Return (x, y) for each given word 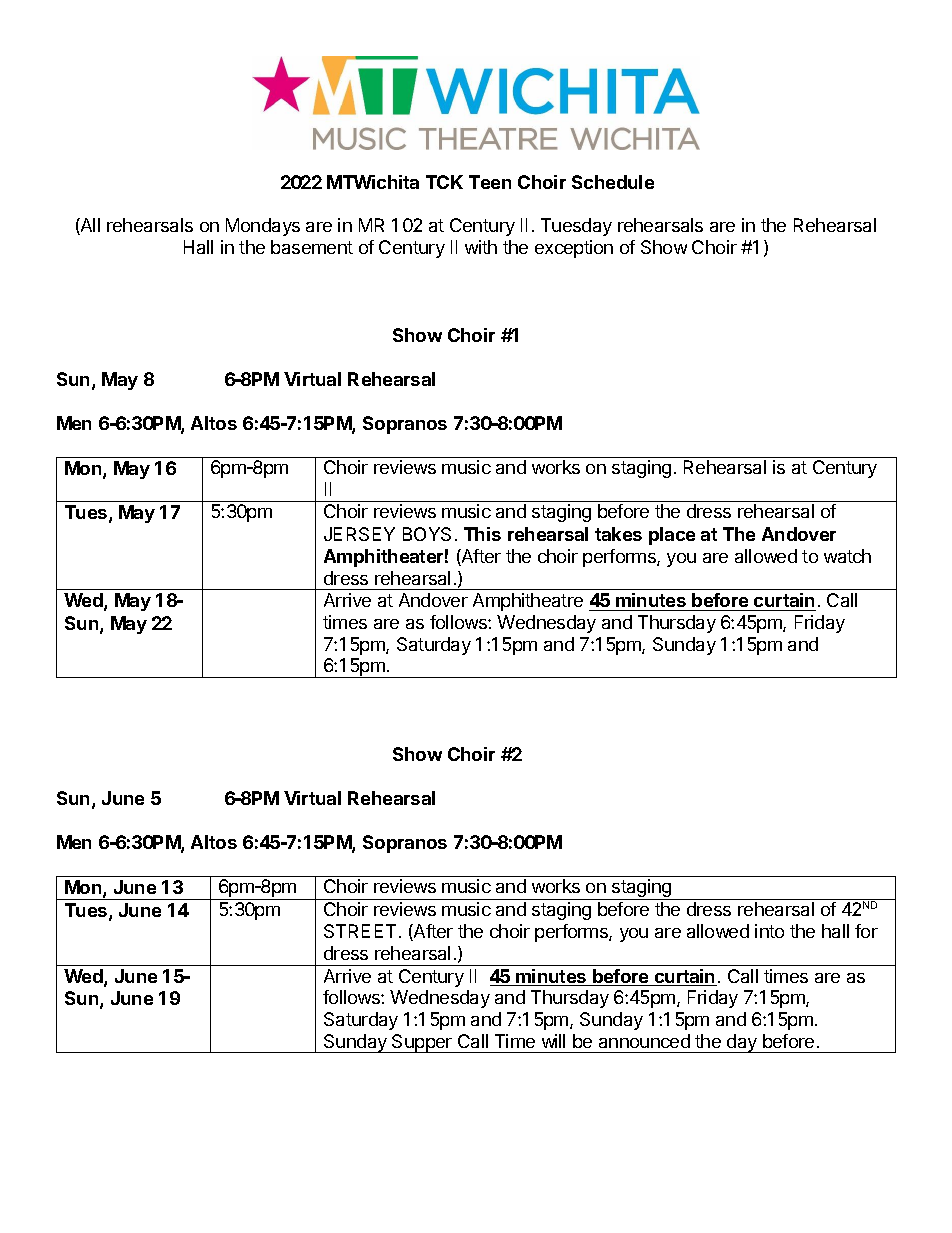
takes (618, 534)
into (769, 931)
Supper (422, 1043)
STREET (360, 931)
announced (644, 1041)
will (553, 1041)
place (672, 536)
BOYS (427, 534)
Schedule (613, 182)
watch (847, 556)
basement (312, 247)
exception (574, 249)
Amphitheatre (528, 602)
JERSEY (359, 534)
